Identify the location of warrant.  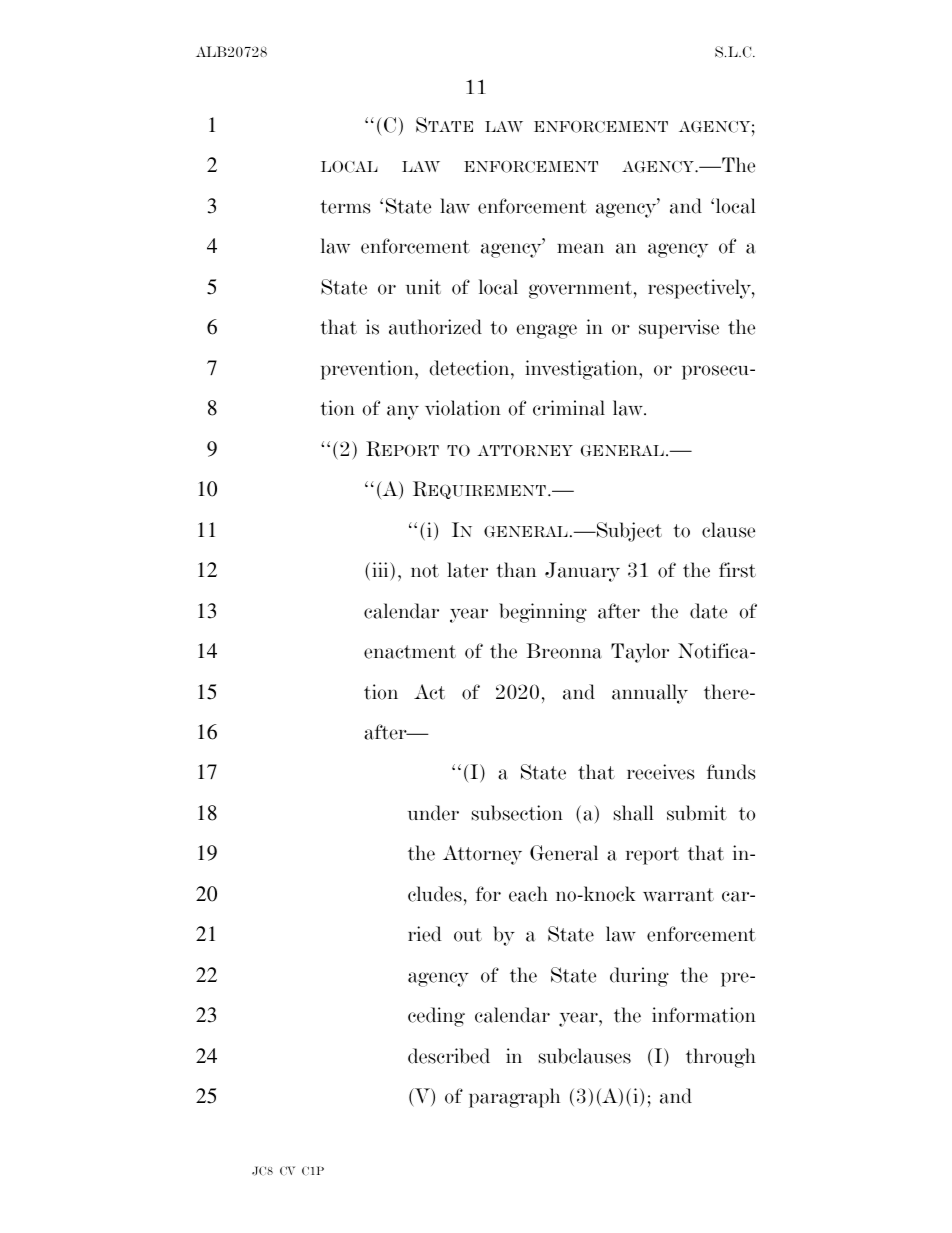
(678, 895).
